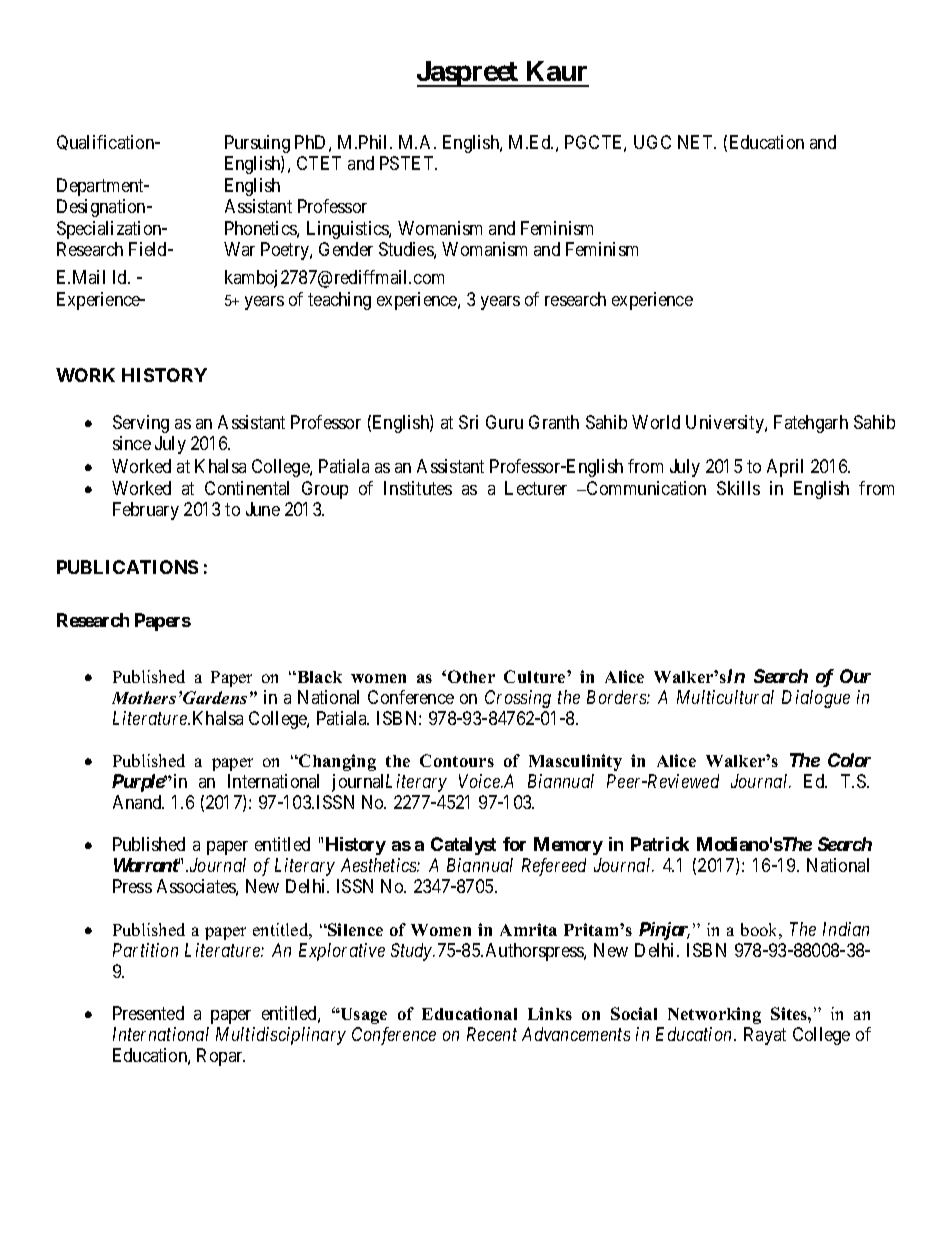 The height and width of the screenshot is (1233, 952). Describe the element at coordinates (785, 468) in the screenshot. I see `April` at that location.
